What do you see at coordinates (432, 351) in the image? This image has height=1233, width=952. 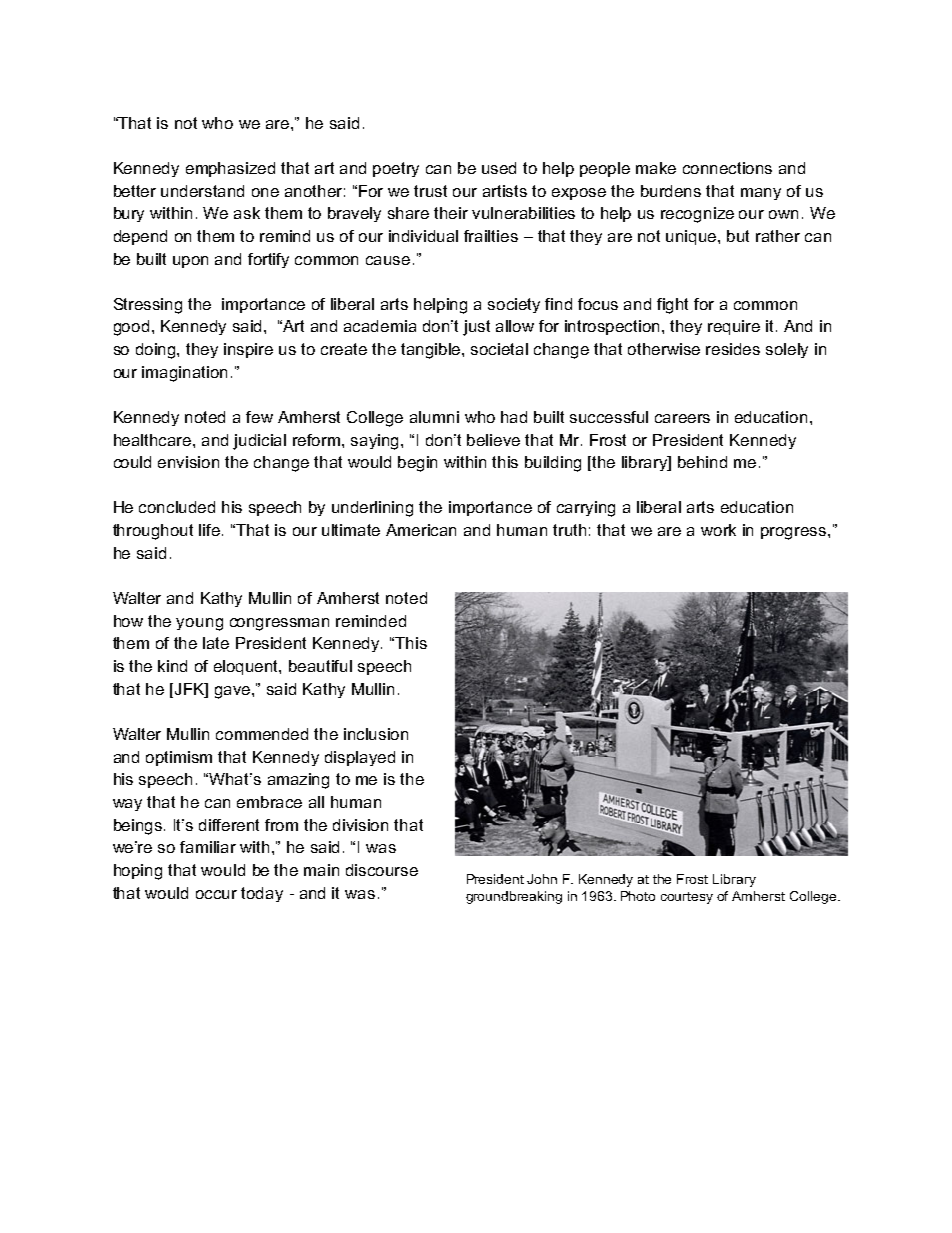 I see `tangible` at bounding box center [432, 351].
